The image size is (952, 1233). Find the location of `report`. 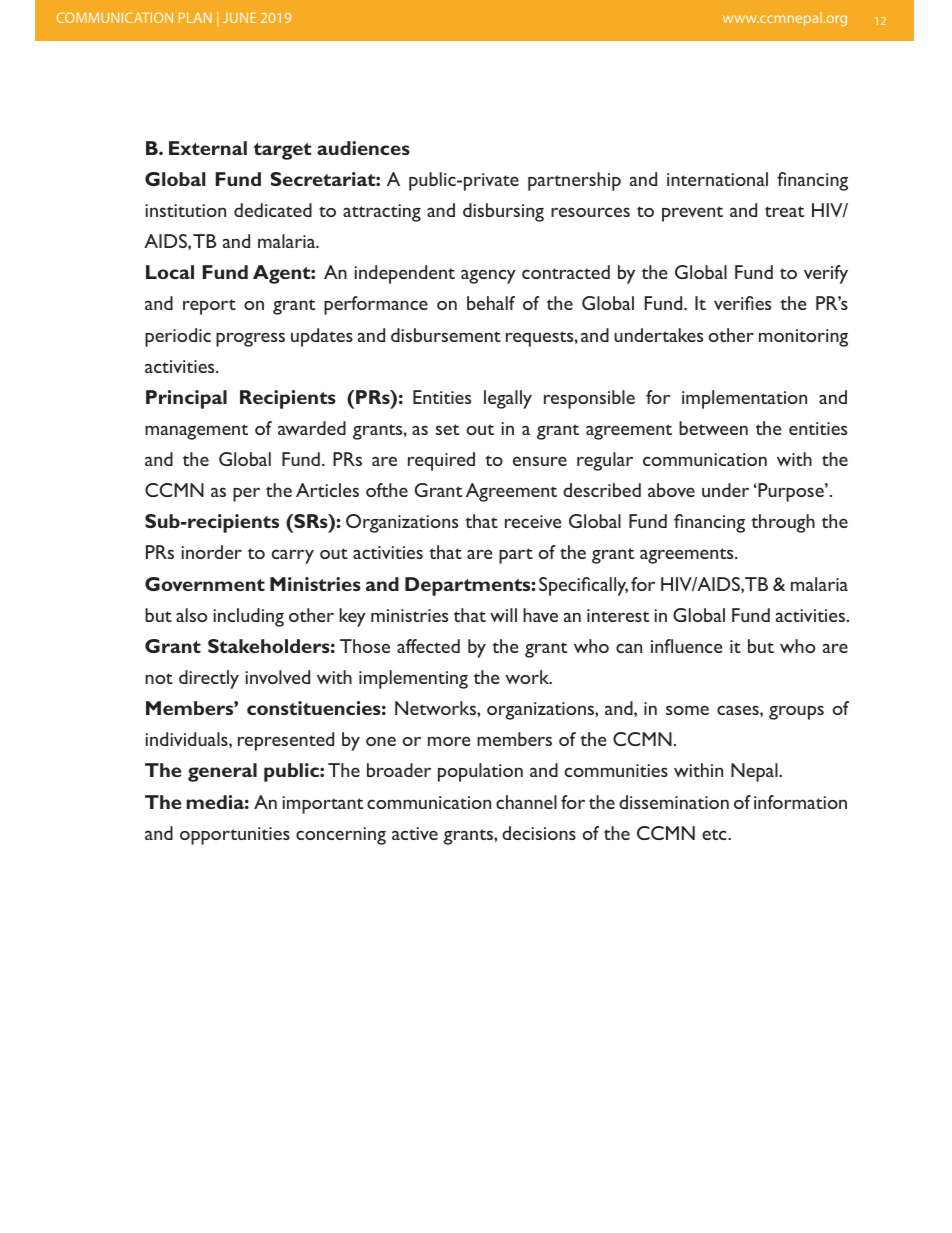

report is located at coordinates (209, 307).
